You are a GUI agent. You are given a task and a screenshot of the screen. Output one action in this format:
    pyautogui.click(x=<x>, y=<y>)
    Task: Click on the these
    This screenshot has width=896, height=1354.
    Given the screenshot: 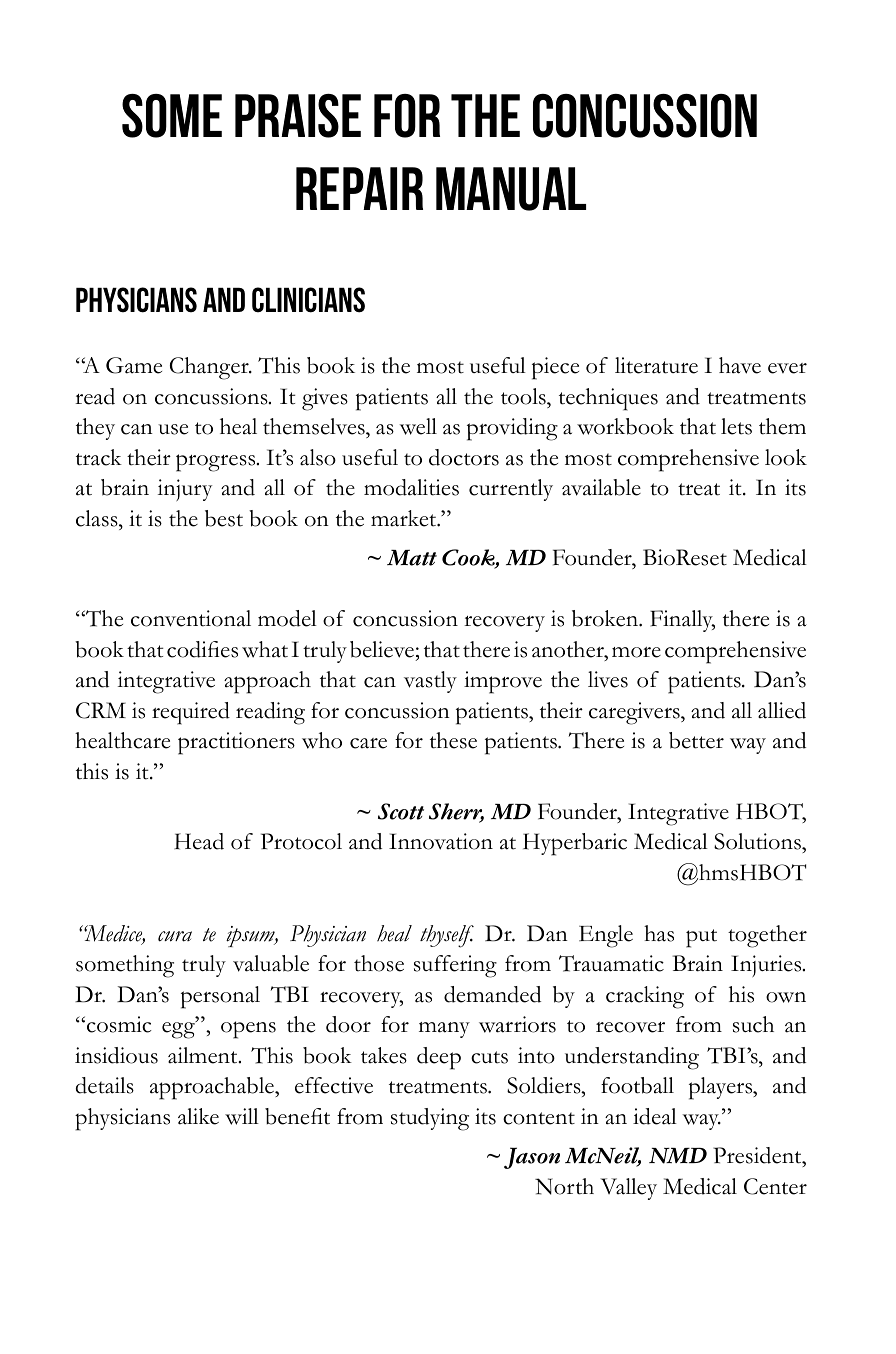 What is the action you would take?
    pyautogui.click(x=453, y=740)
